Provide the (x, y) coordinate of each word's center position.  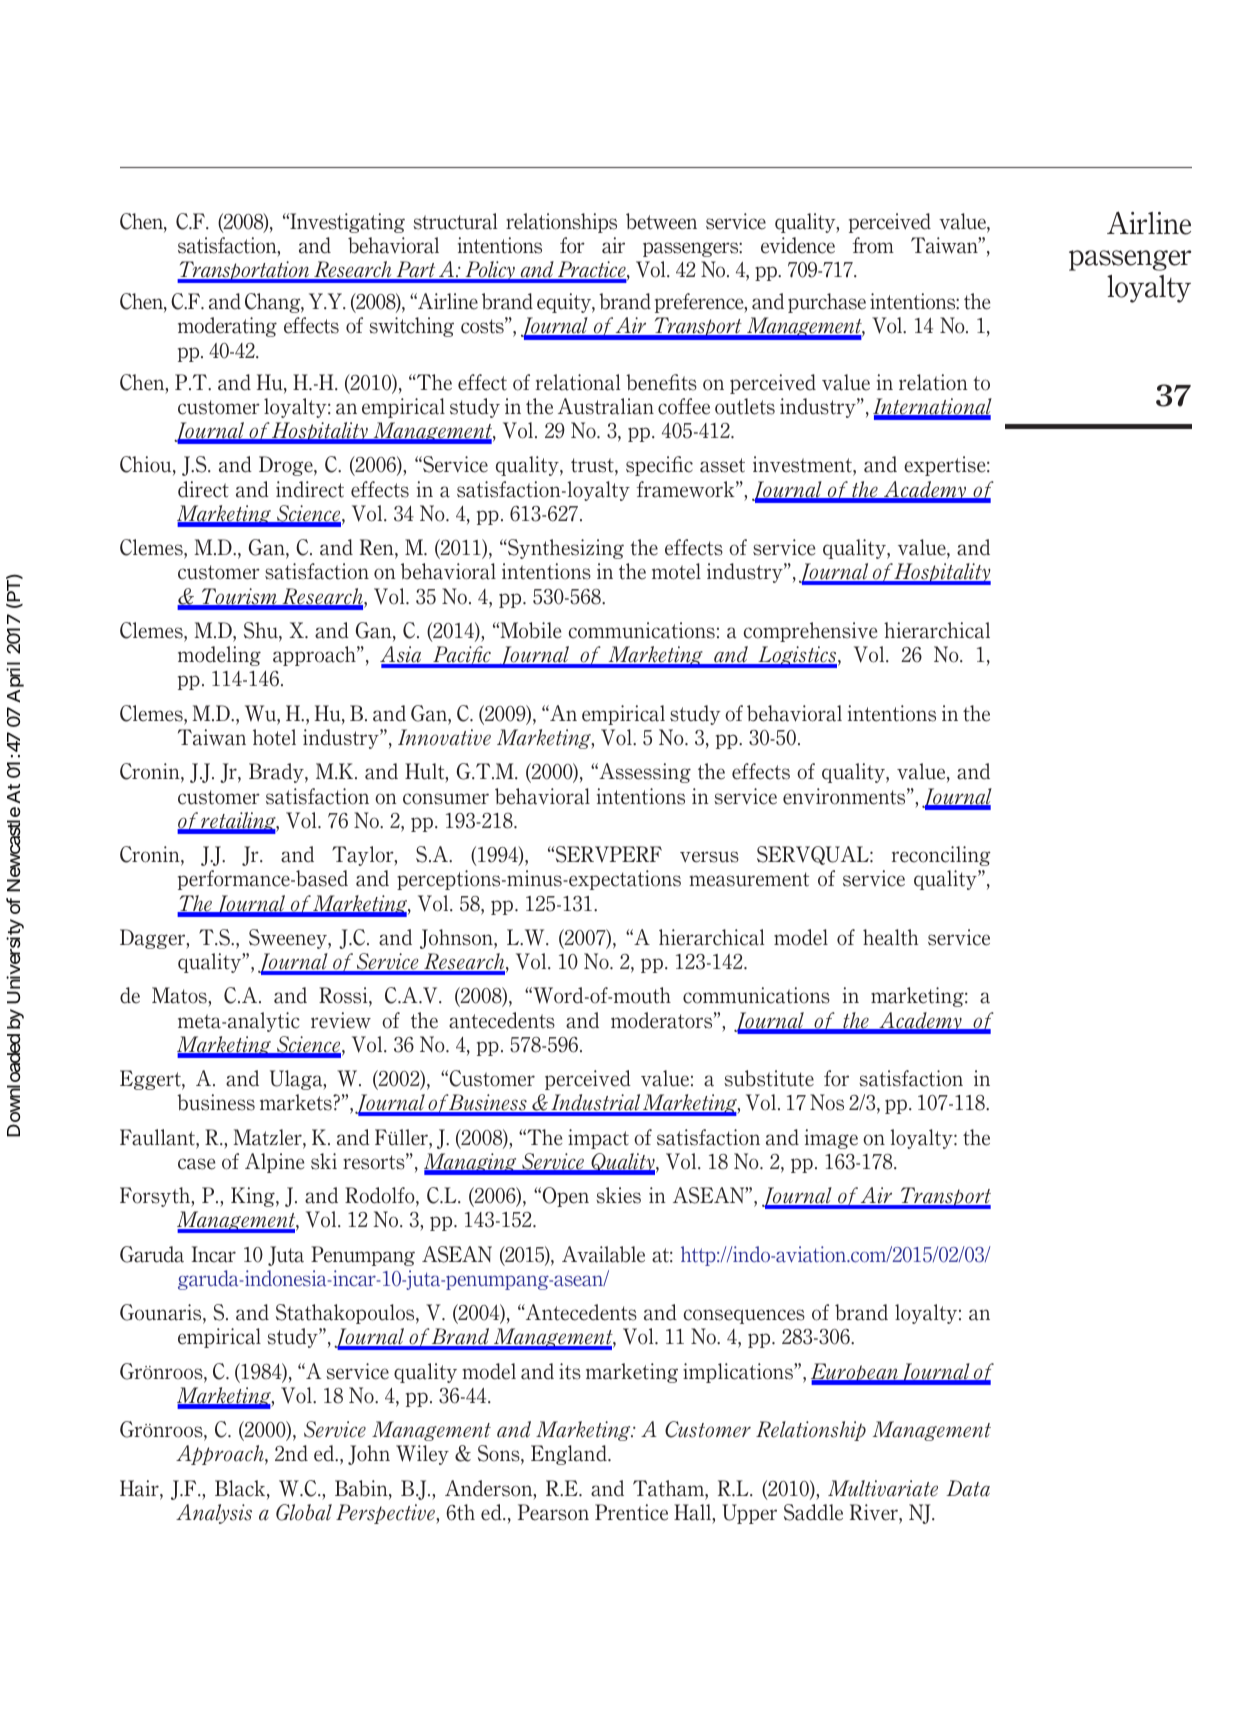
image (831, 1139)
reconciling (941, 856)
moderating (227, 327)
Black (241, 1489)
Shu (262, 631)
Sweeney (289, 939)
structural (455, 221)
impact (598, 1139)
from (873, 245)
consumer (446, 799)
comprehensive (810, 632)
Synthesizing (565, 549)
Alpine (274, 1163)
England (570, 1455)
